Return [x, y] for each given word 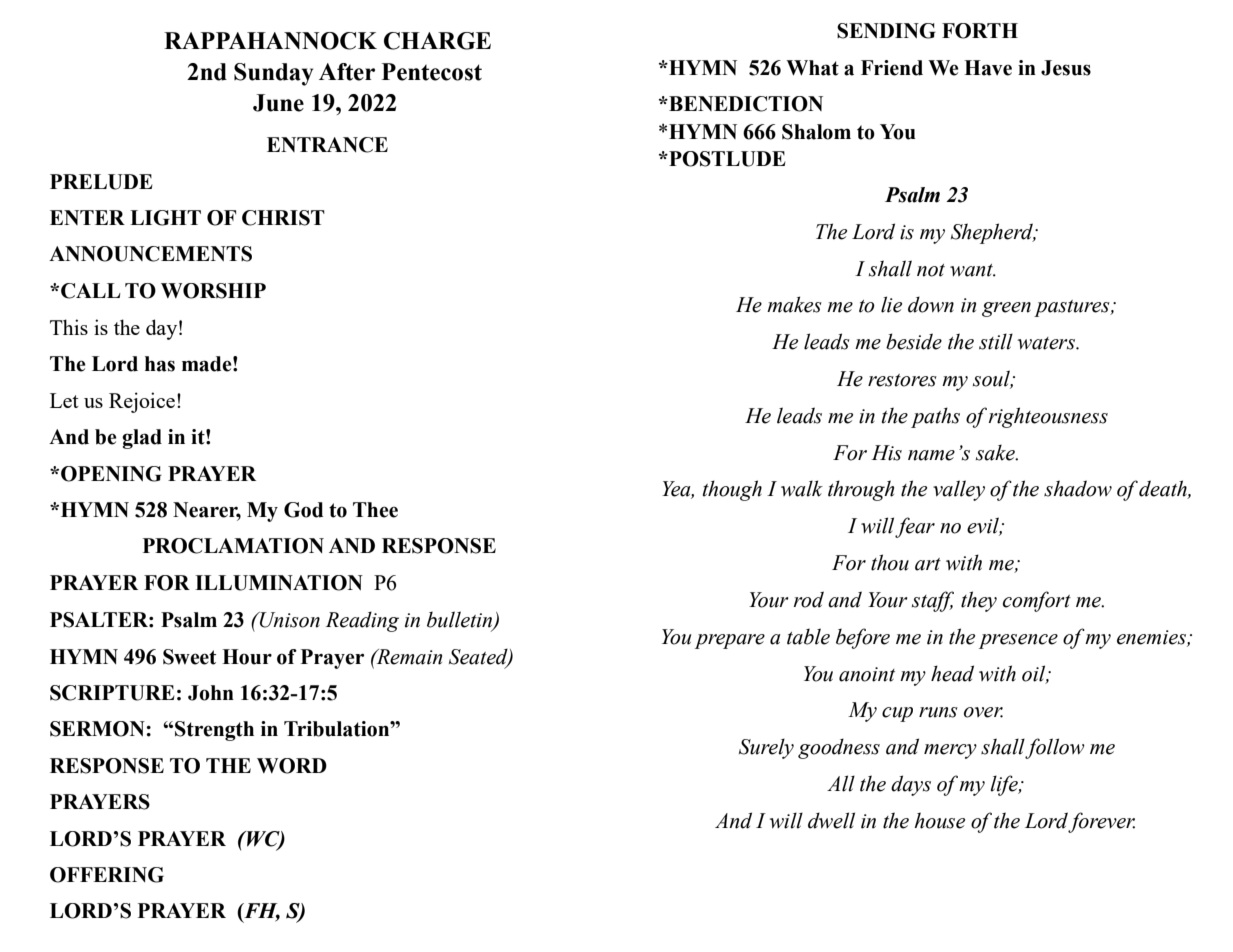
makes [794, 304]
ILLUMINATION [279, 583]
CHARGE [437, 41]
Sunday [273, 74]
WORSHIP [213, 291]
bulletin [461, 620]
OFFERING [107, 875]
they [979, 601]
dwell [831, 820]
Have [988, 68]
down [931, 304]
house [939, 820]
